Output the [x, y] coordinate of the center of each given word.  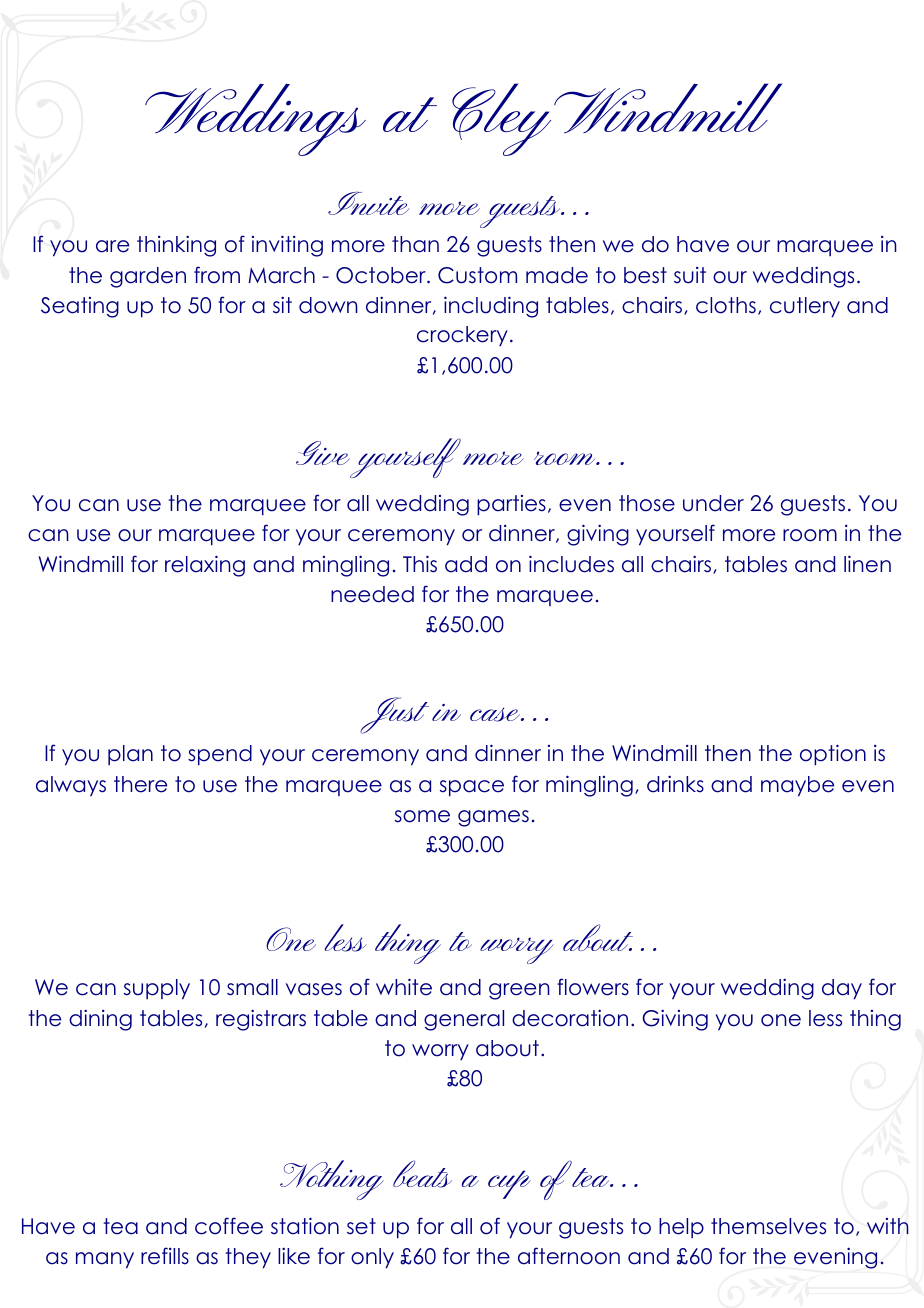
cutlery [805, 307]
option [833, 755]
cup [509, 1184]
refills [165, 1256]
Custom [477, 275]
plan [130, 755]
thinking [176, 246]
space [472, 788]
